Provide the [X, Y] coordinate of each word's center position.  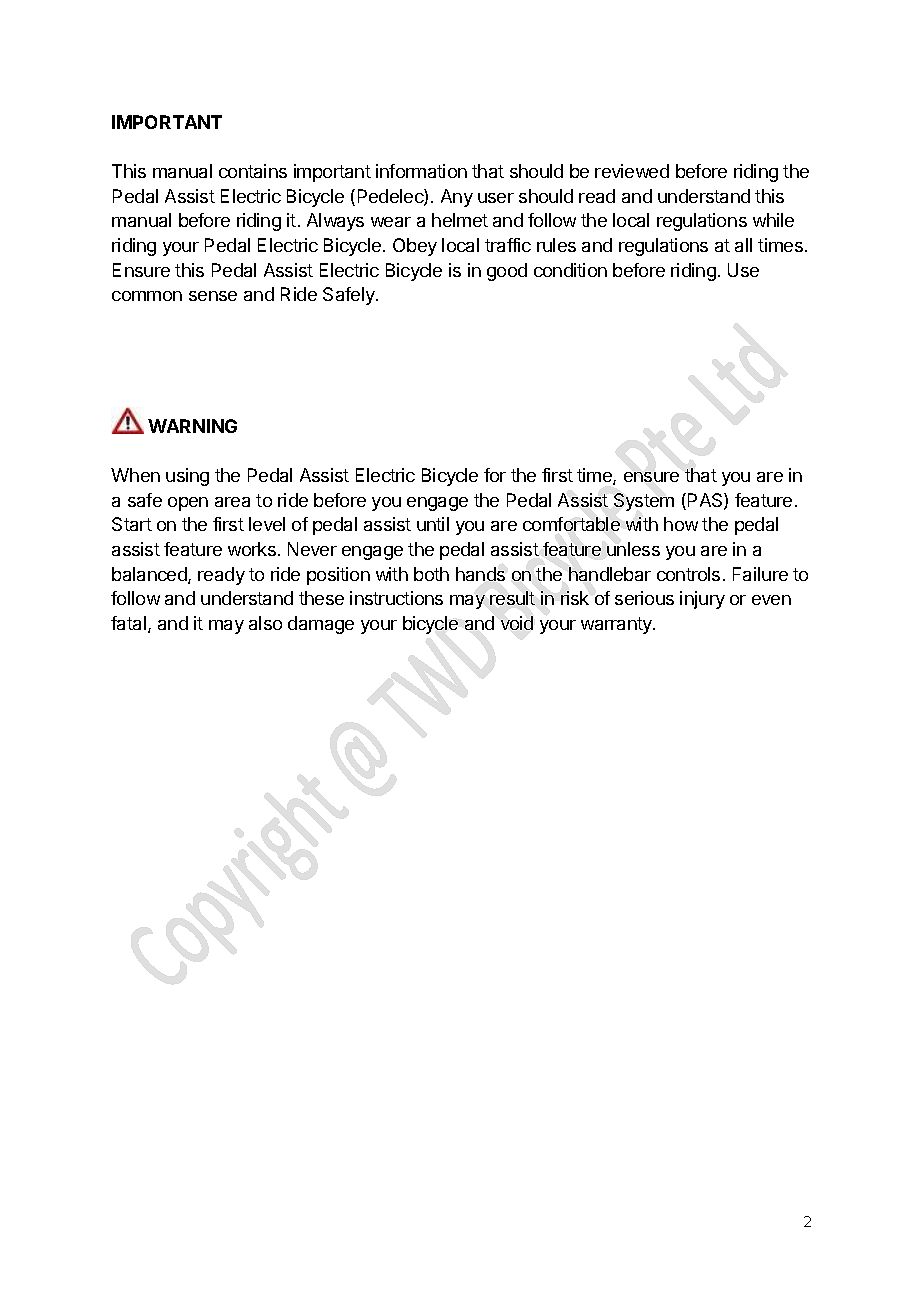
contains [253, 171]
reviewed [632, 171]
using [187, 477]
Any [457, 198]
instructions [396, 598]
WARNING [192, 426]
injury [702, 600]
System [644, 502]
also [265, 623]
